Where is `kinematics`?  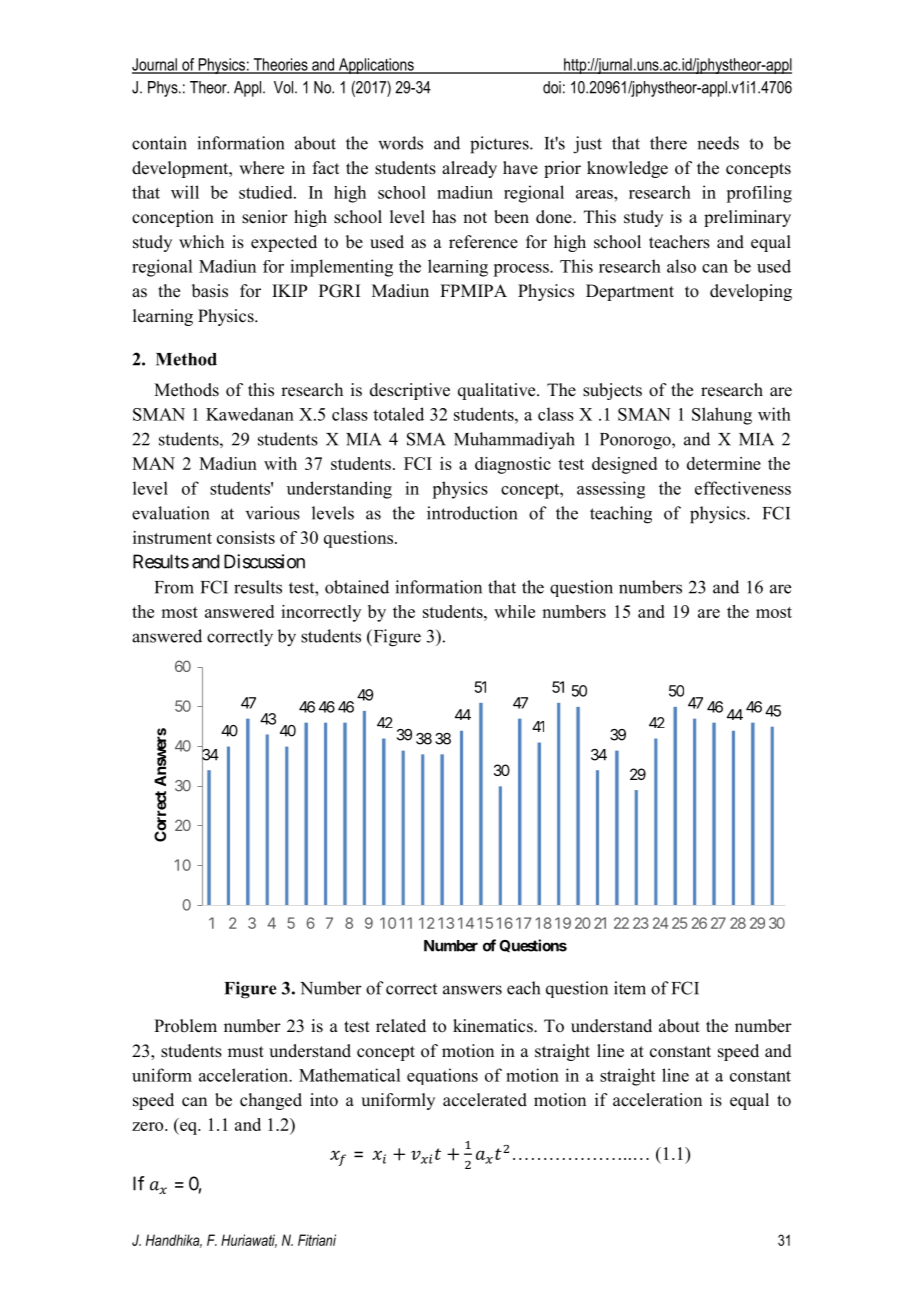
kinematics is located at coordinates (494, 1026).
